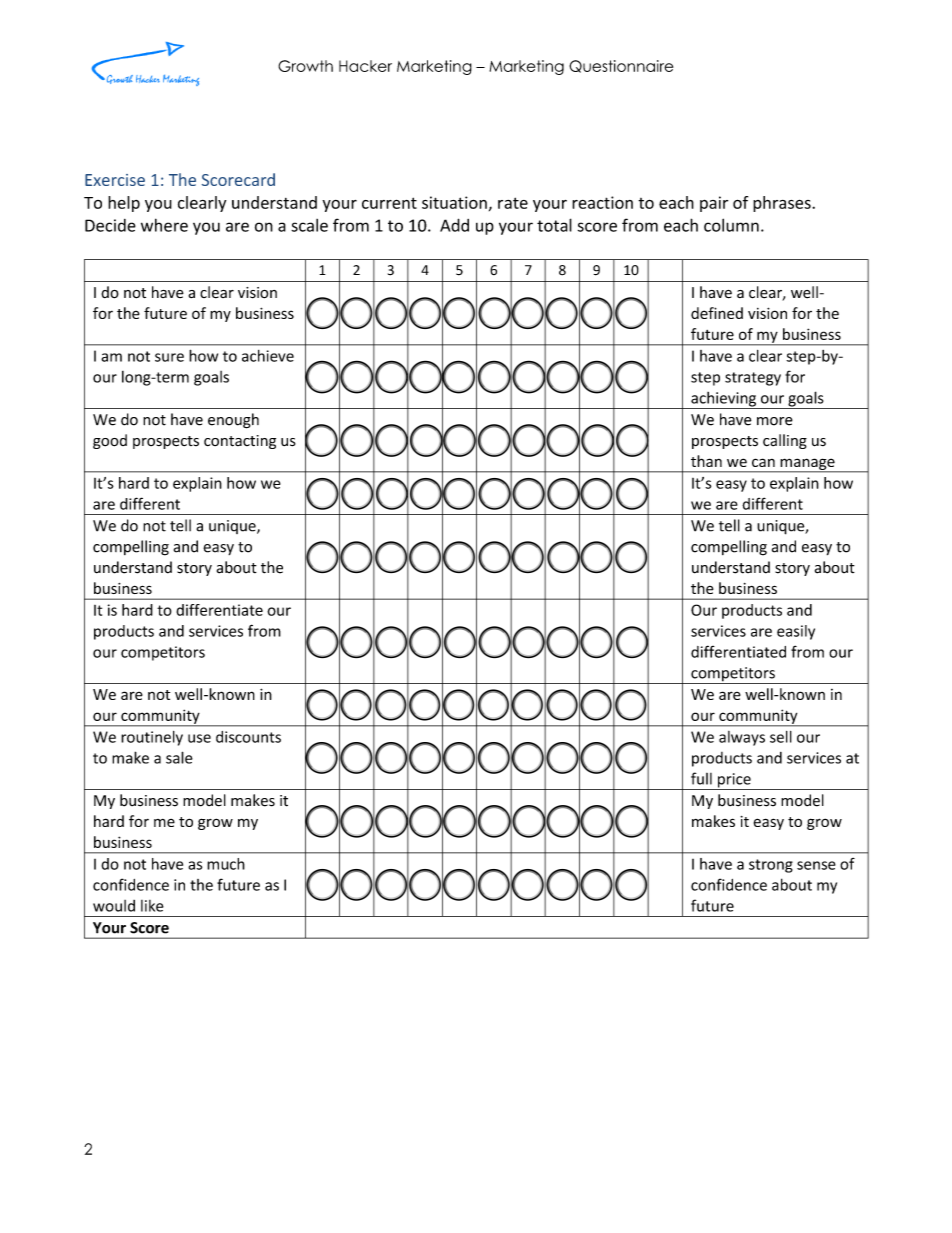  What do you see at coordinates (248, 737) in the screenshot?
I see `discounts` at bounding box center [248, 737].
